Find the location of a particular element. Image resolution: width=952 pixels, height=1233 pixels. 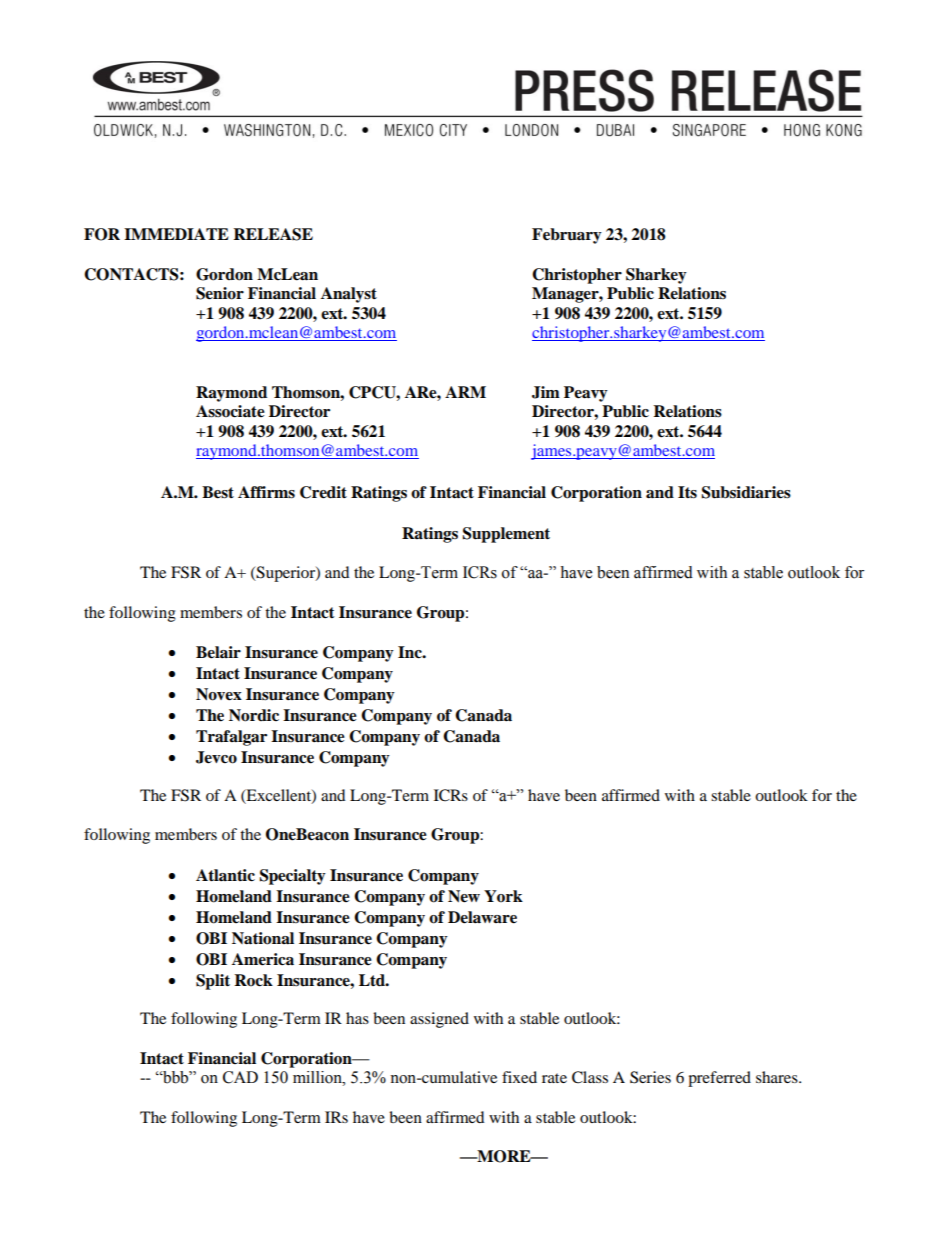

York is located at coordinates (503, 896).
